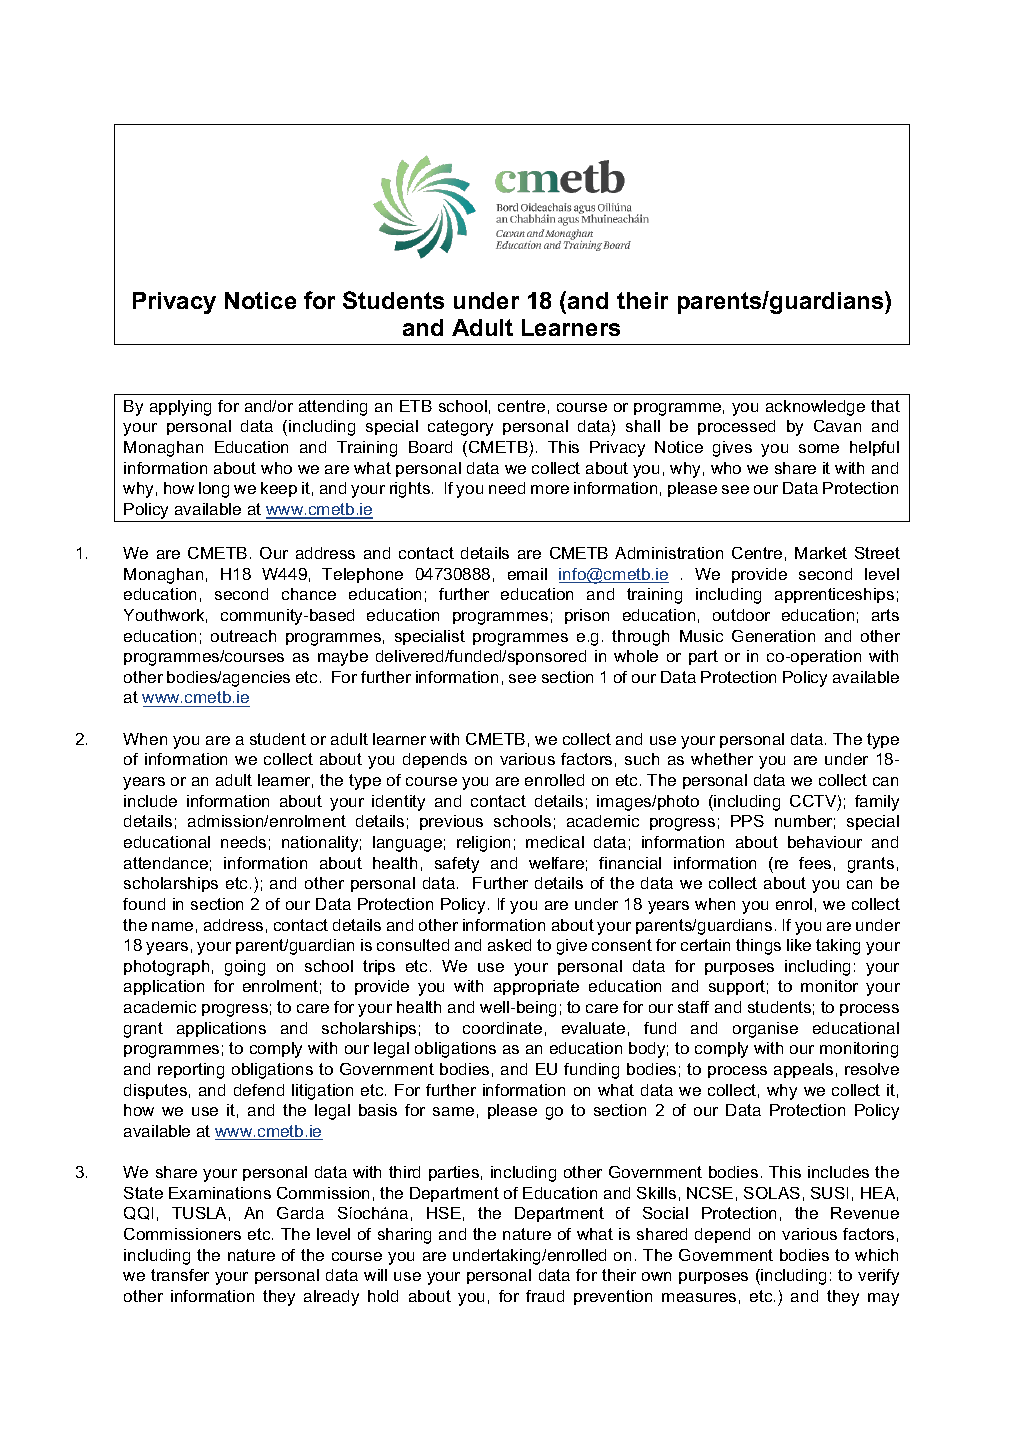  I want to click on some, so click(819, 448).
